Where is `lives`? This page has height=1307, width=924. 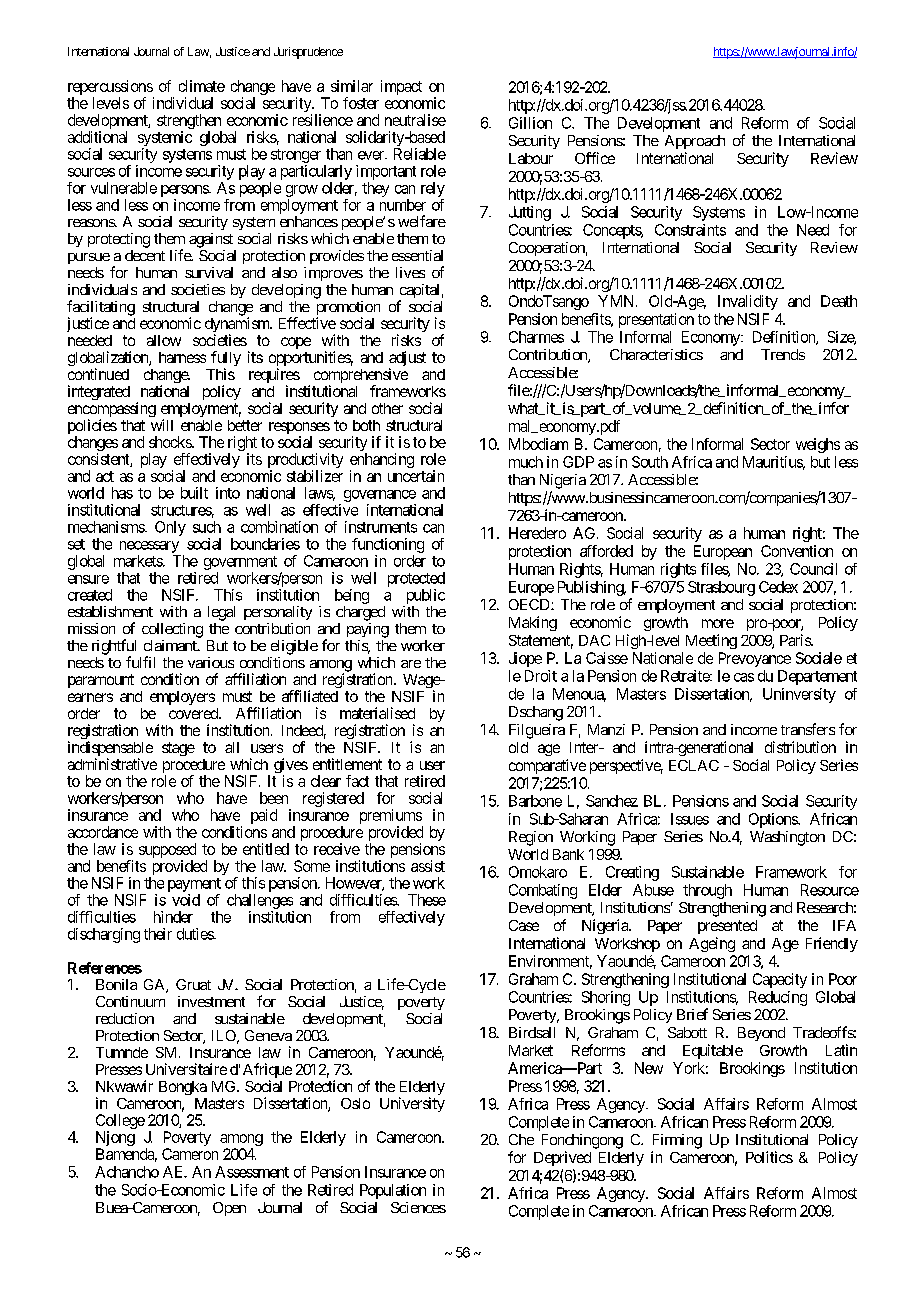
lives is located at coordinates (410, 272).
